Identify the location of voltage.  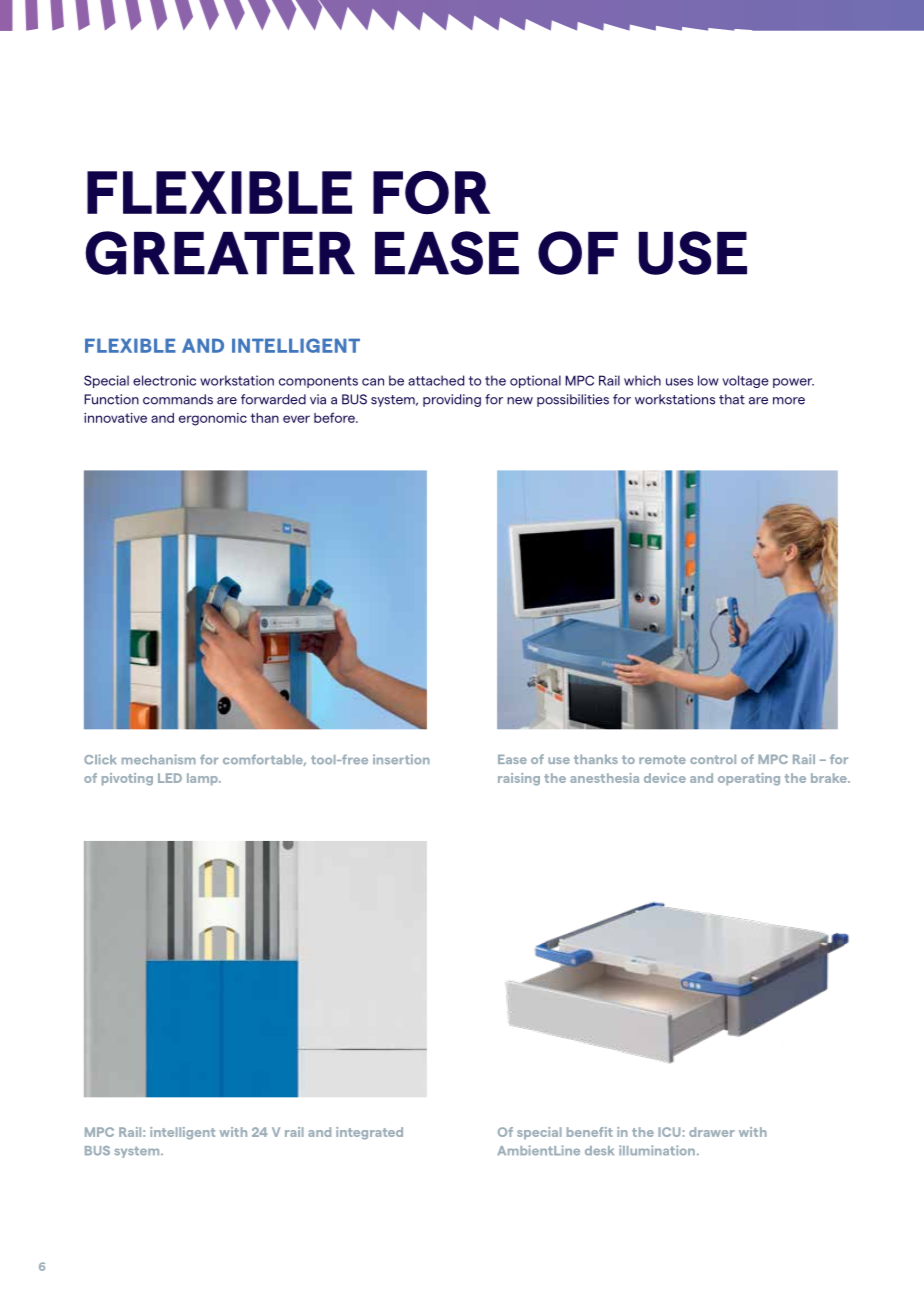
(745, 381).
